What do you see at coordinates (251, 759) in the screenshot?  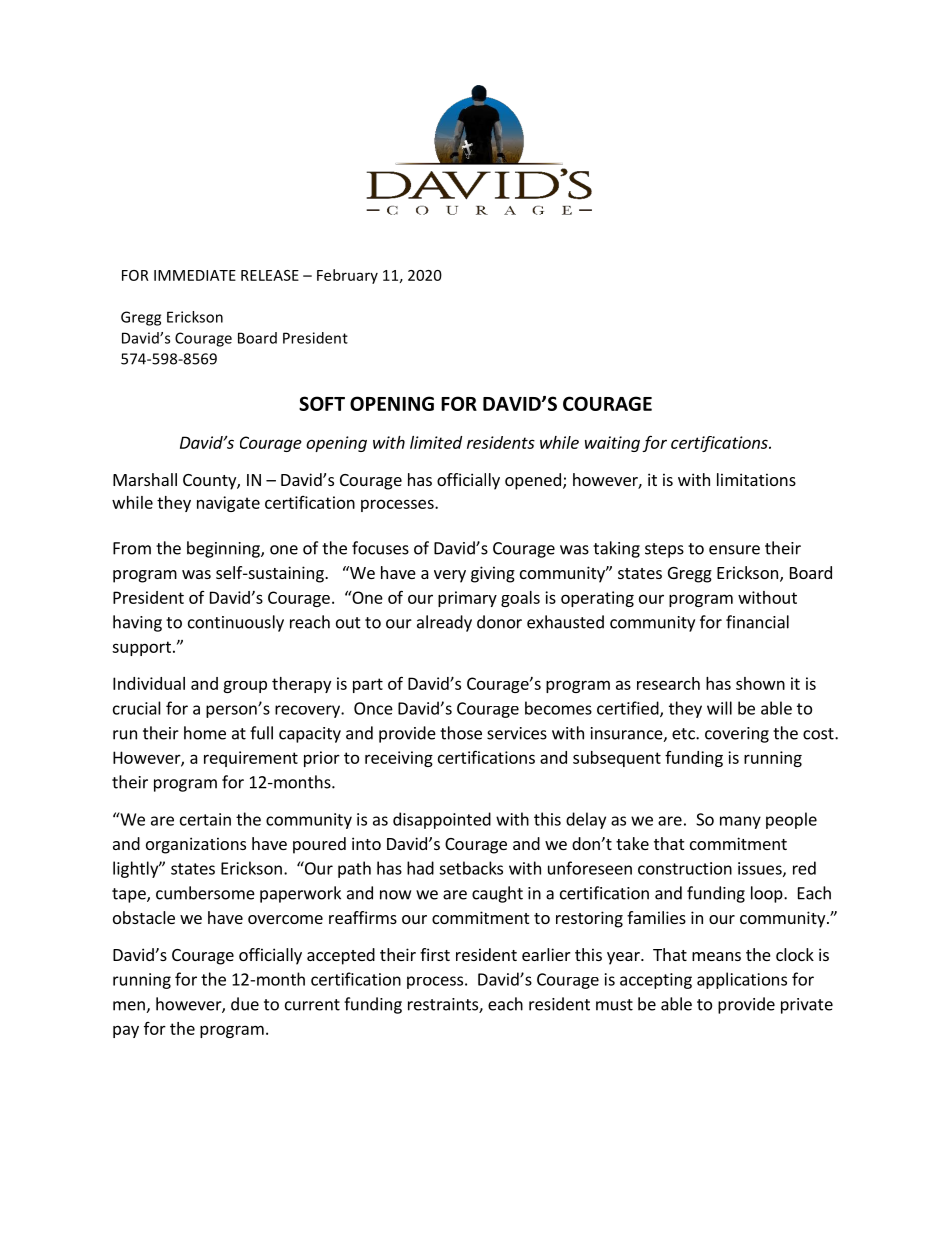 I see `requirement` at bounding box center [251, 759].
